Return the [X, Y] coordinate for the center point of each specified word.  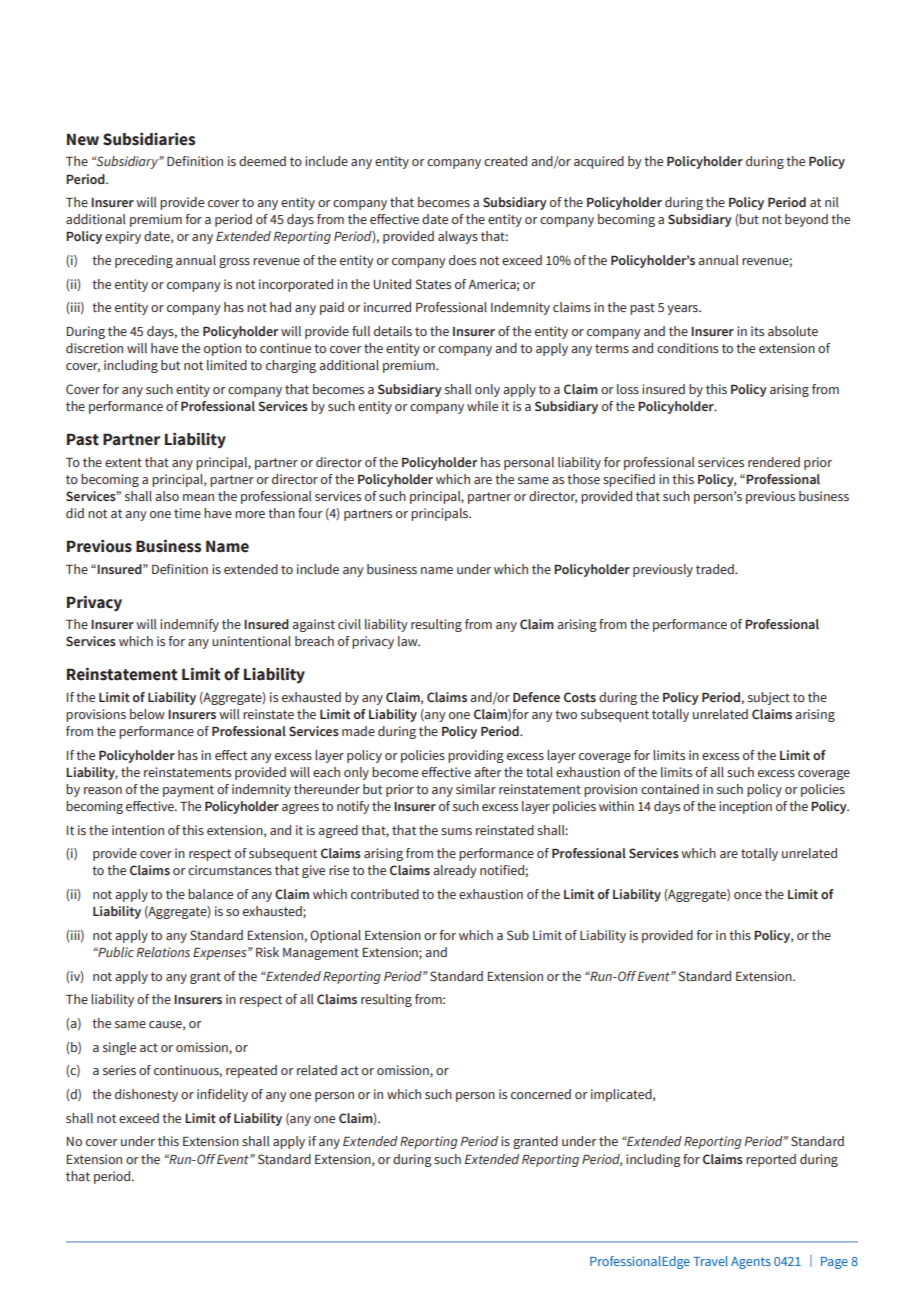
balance [210, 894]
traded [716, 569]
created [505, 161]
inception [745, 807]
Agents [751, 1263]
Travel [710, 1261]
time [187, 513]
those [583, 479]
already [455, 871]
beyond [806, 220]
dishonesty [146, 1095]
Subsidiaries [149, 139]
